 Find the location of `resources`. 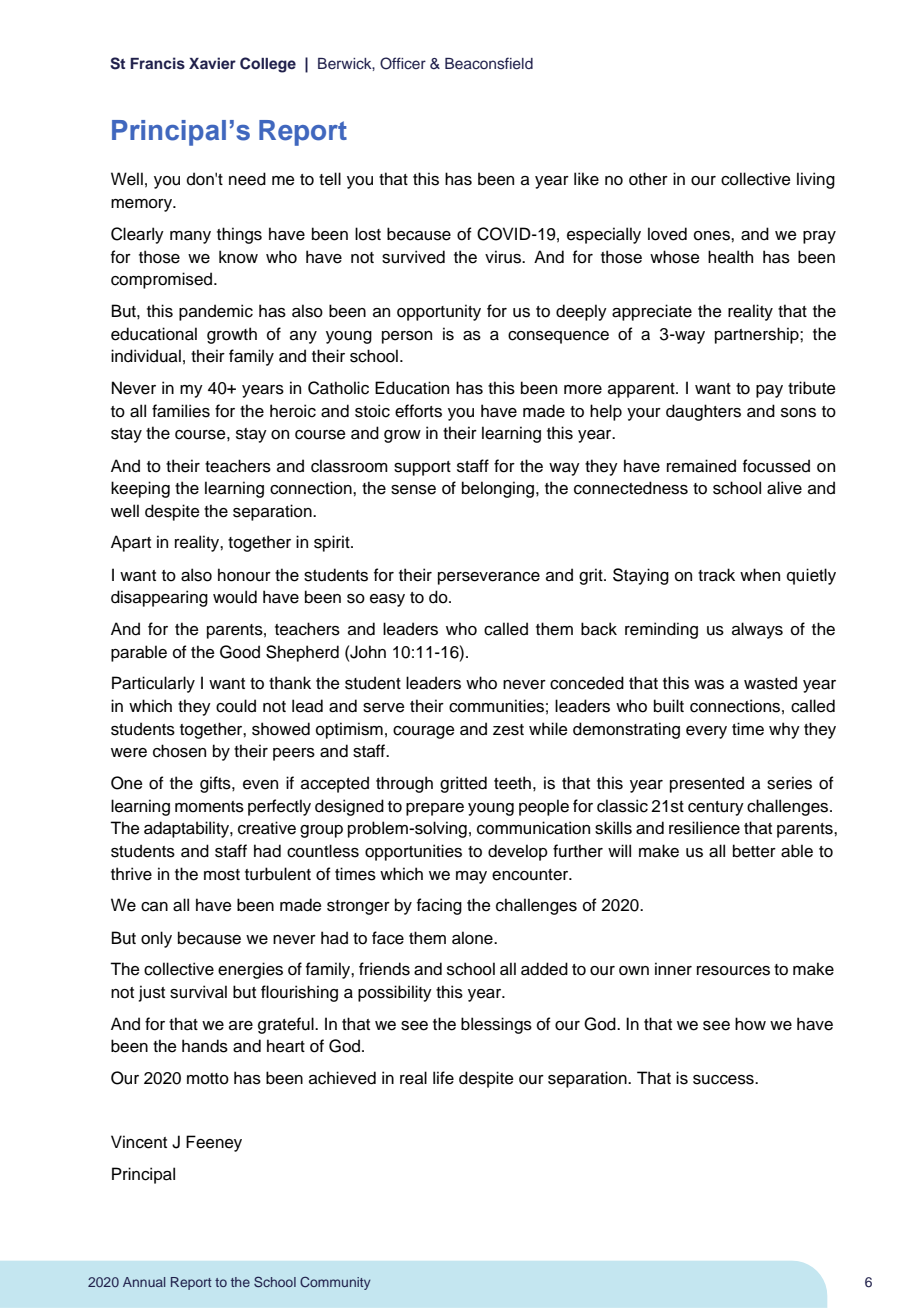

resources is located at coordinates (733, 971).
